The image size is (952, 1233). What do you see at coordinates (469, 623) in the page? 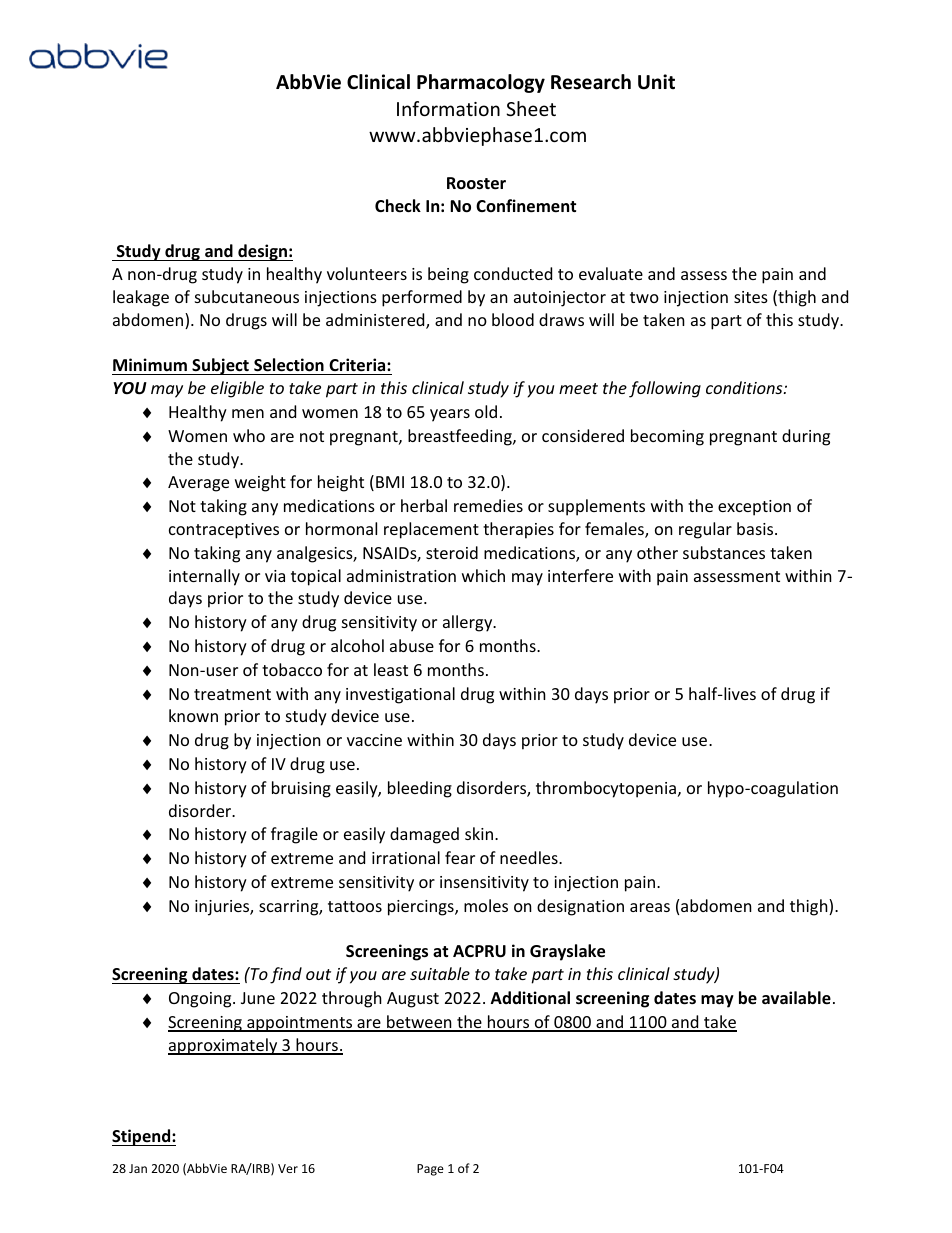
I see `allergy` at bounding box center [469, 623].
